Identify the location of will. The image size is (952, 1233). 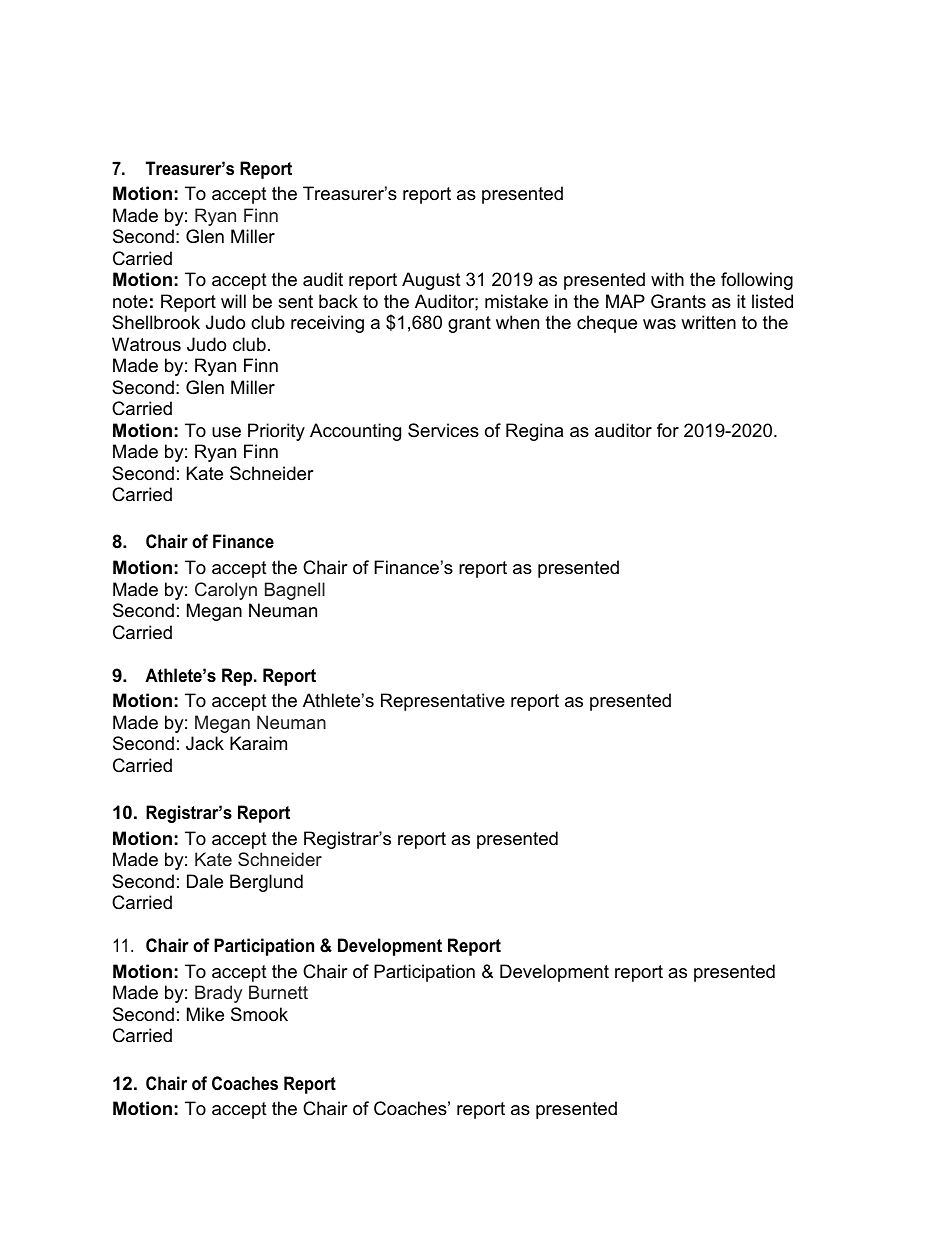
(233, 301).
